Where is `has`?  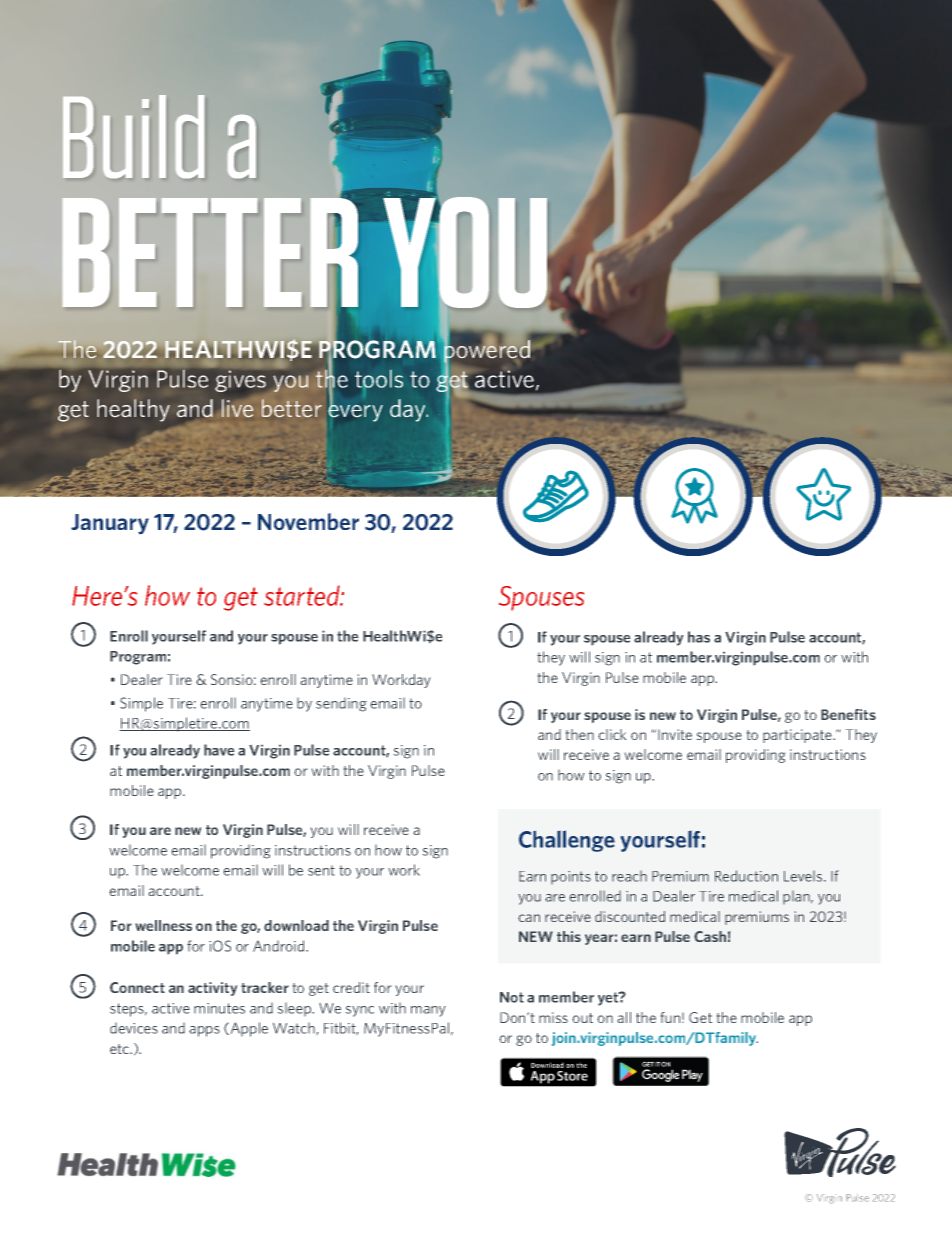 has is located at coordinates (699, 637).
